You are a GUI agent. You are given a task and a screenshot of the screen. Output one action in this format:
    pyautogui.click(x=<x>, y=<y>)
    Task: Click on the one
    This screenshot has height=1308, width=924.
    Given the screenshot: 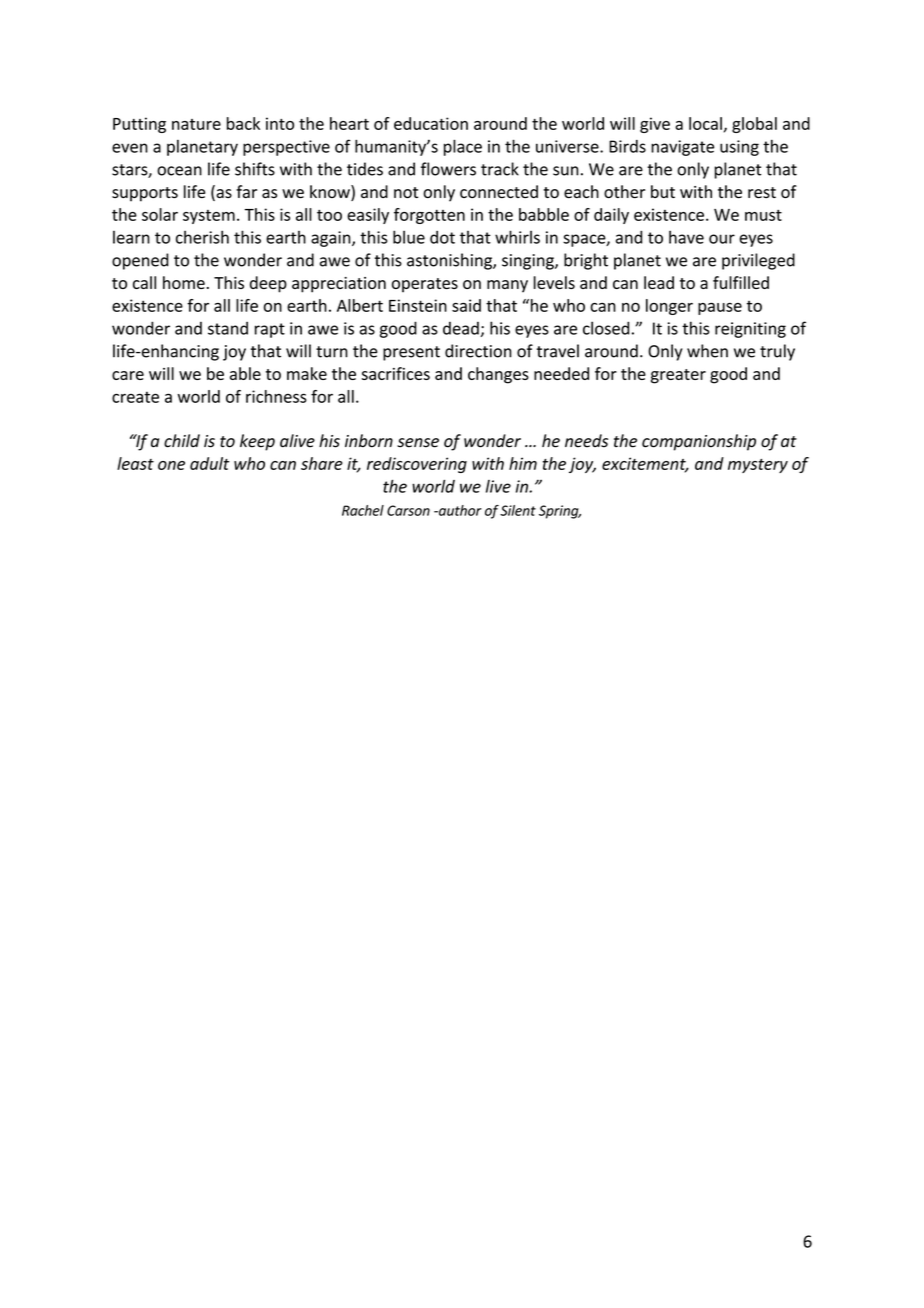 What is the action you would take?
    pyautogui.click(x=171, y=465)
